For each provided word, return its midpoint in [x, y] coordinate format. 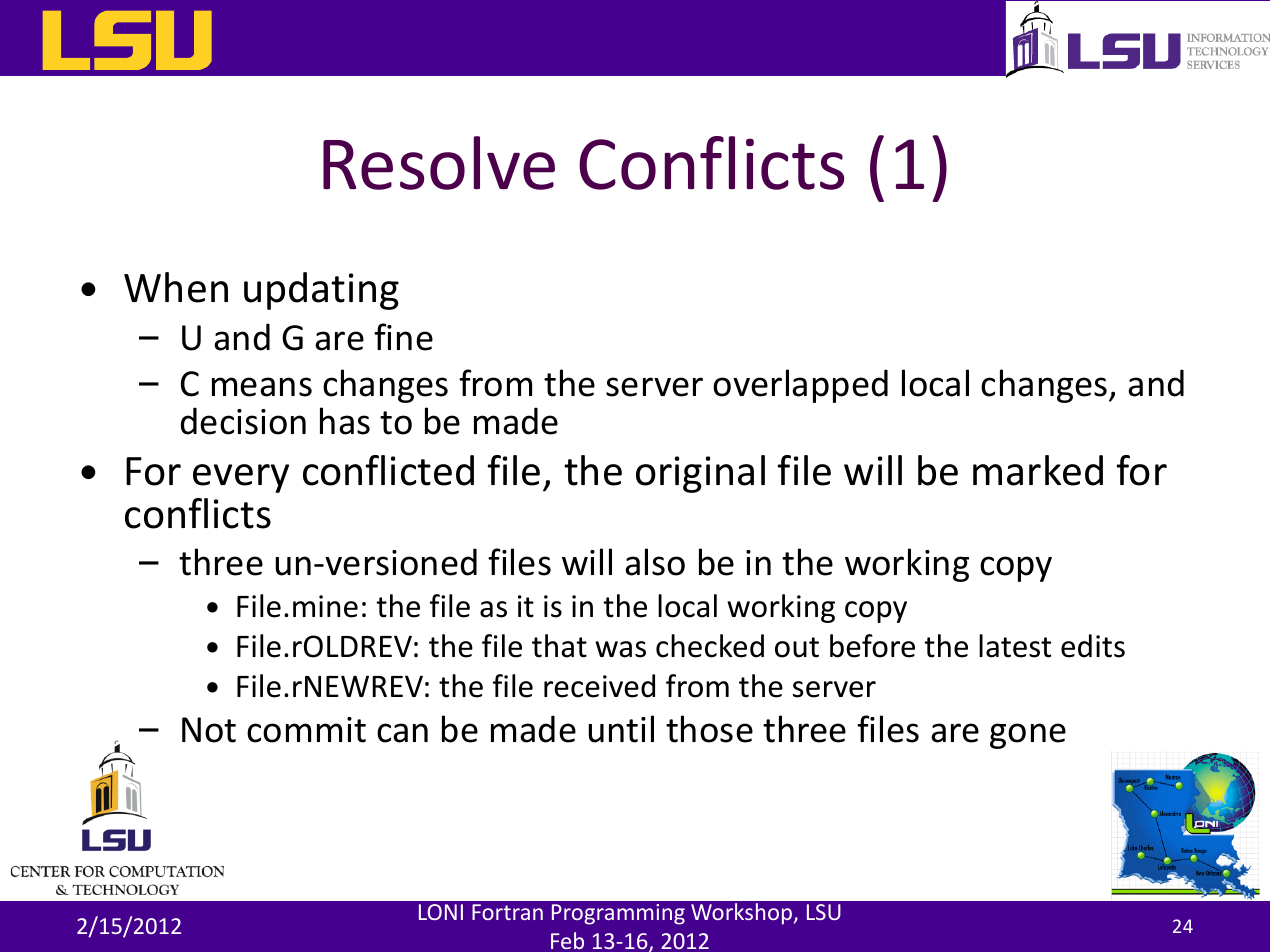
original [700, 474]
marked [1038, 470]
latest [1015, 646]
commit [306, 730]
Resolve [439, 163]
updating [321, 291]
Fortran [507, 912]
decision [243, 421]
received [599, 686]
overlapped [800, 386]
